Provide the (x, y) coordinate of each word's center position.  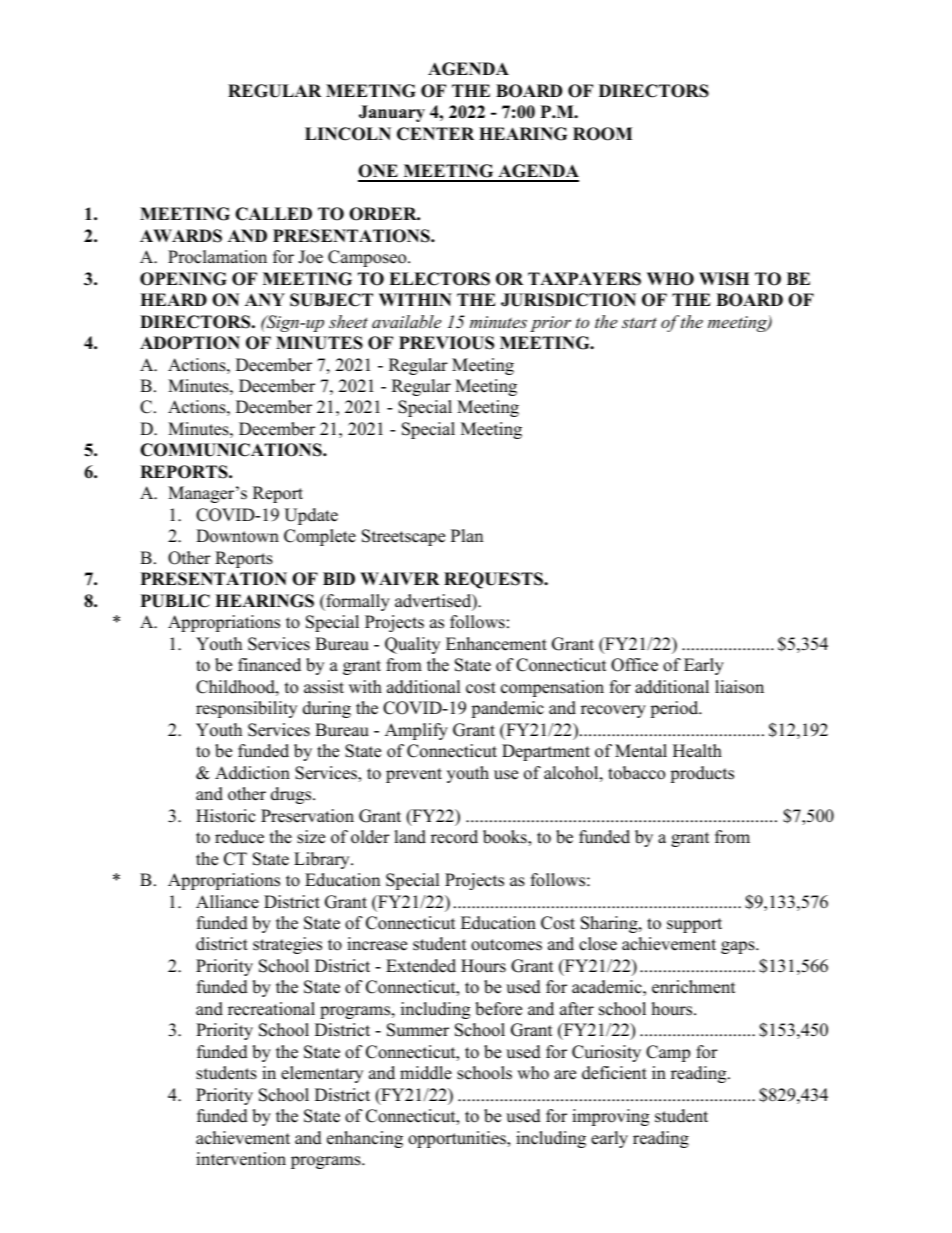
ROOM (602, 134)
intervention (241, 1159)
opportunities (458, 1139)
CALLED (273, 214)
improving (610, 1117)
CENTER (435, 134)
